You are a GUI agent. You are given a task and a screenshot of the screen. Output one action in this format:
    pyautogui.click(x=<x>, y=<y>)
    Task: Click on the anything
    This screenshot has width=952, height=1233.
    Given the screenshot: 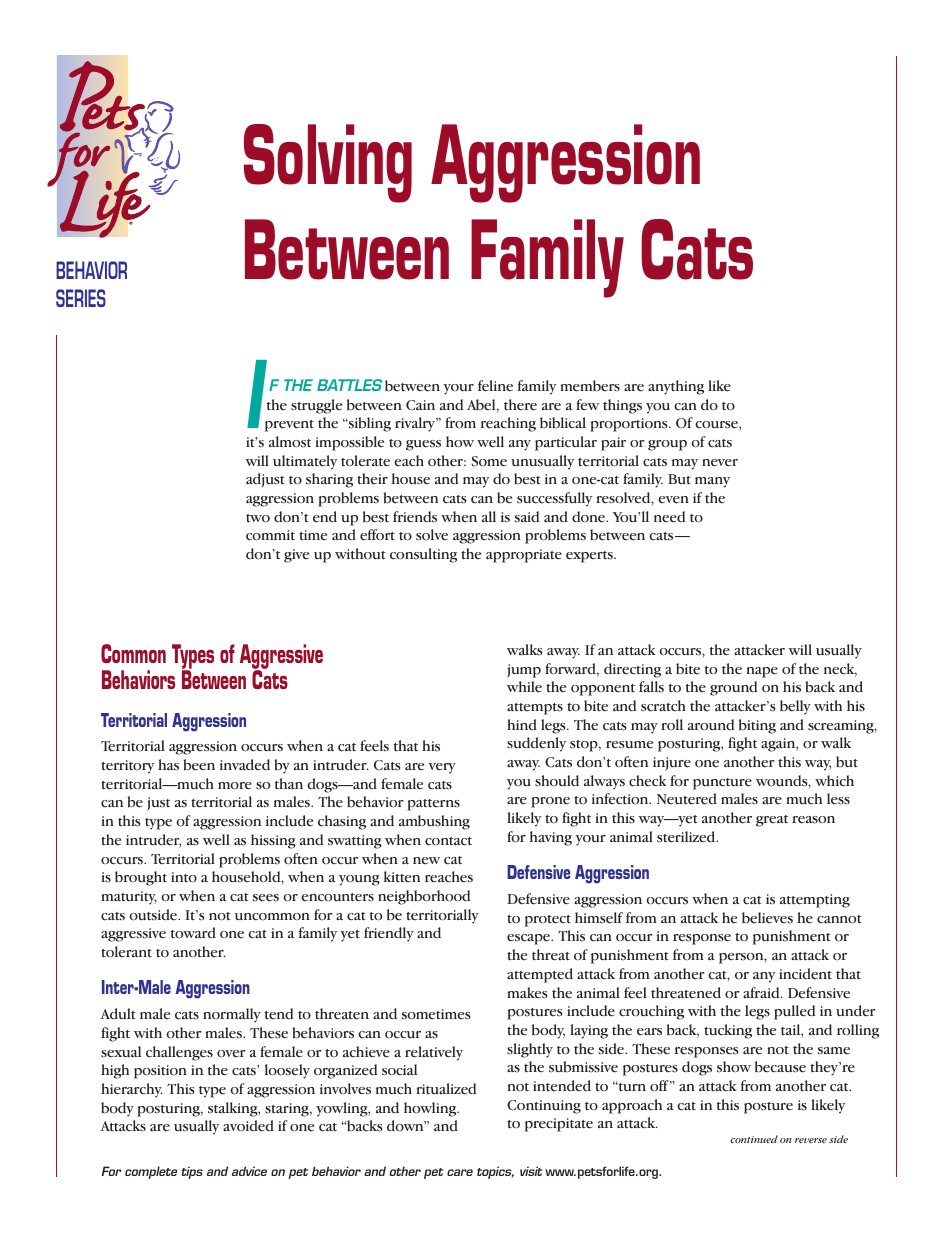 What is the action you would take?
    pyautogui.click(x=676, y=387)
